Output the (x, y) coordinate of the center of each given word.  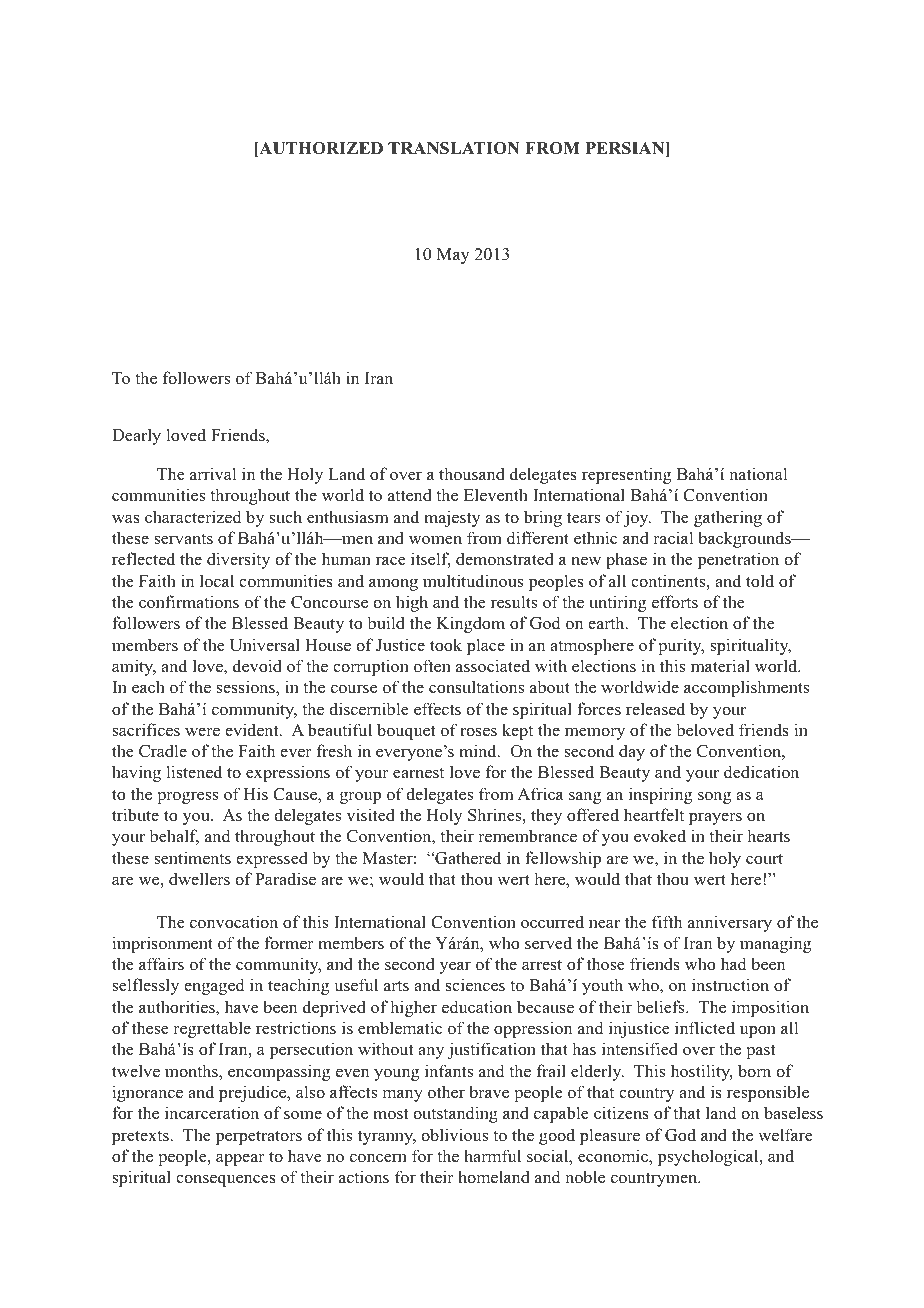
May (453, 256)
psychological (709, 1157)
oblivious (454, 1134)
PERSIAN (626, 149)
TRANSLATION (454, 148)
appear (240, 1160)
